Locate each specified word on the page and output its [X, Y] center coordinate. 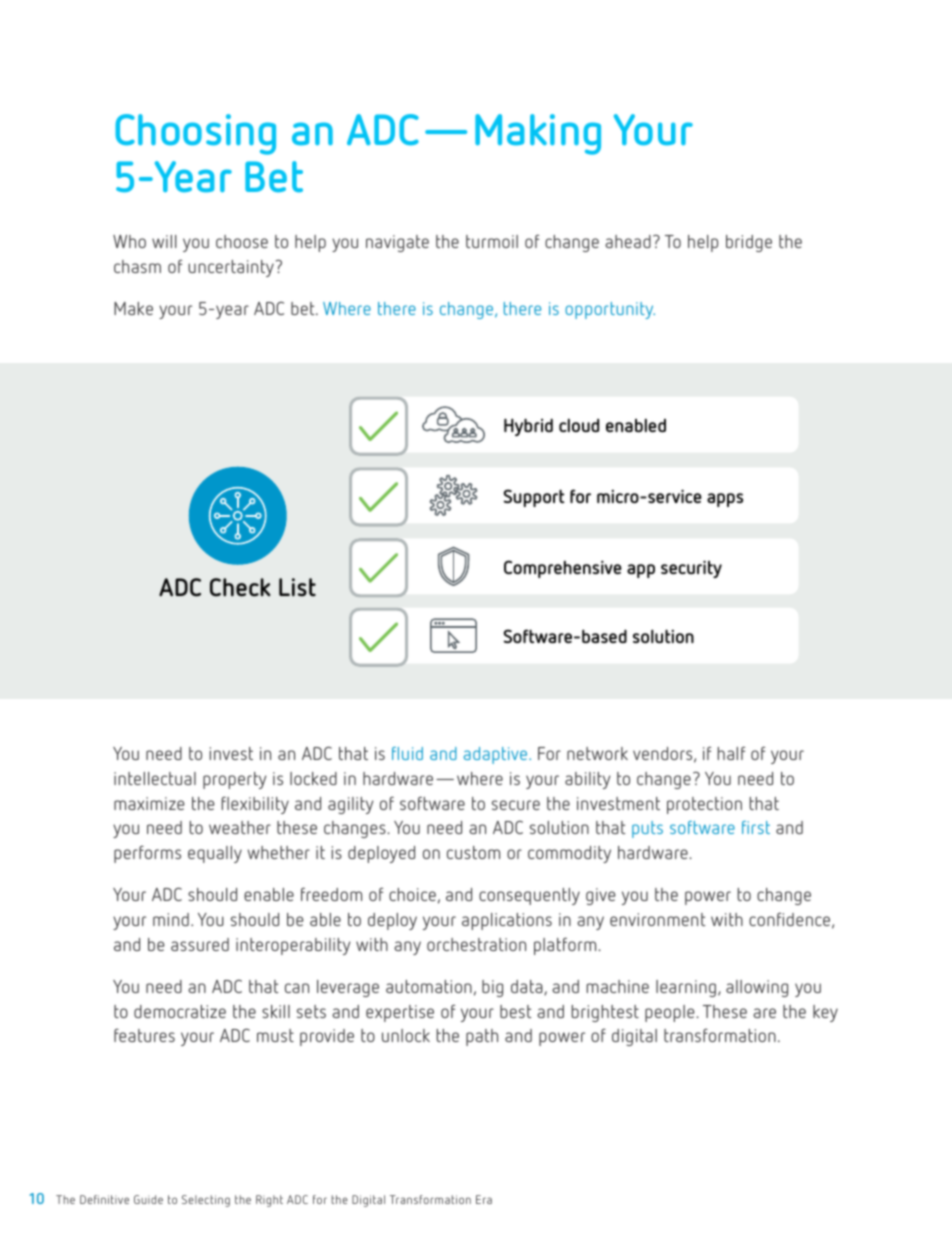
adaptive [497, 755]
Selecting [206, 1201]
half [731, 753]
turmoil [492, 241]
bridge [749, 243]
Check [240, 587]
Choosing [195, 134]
